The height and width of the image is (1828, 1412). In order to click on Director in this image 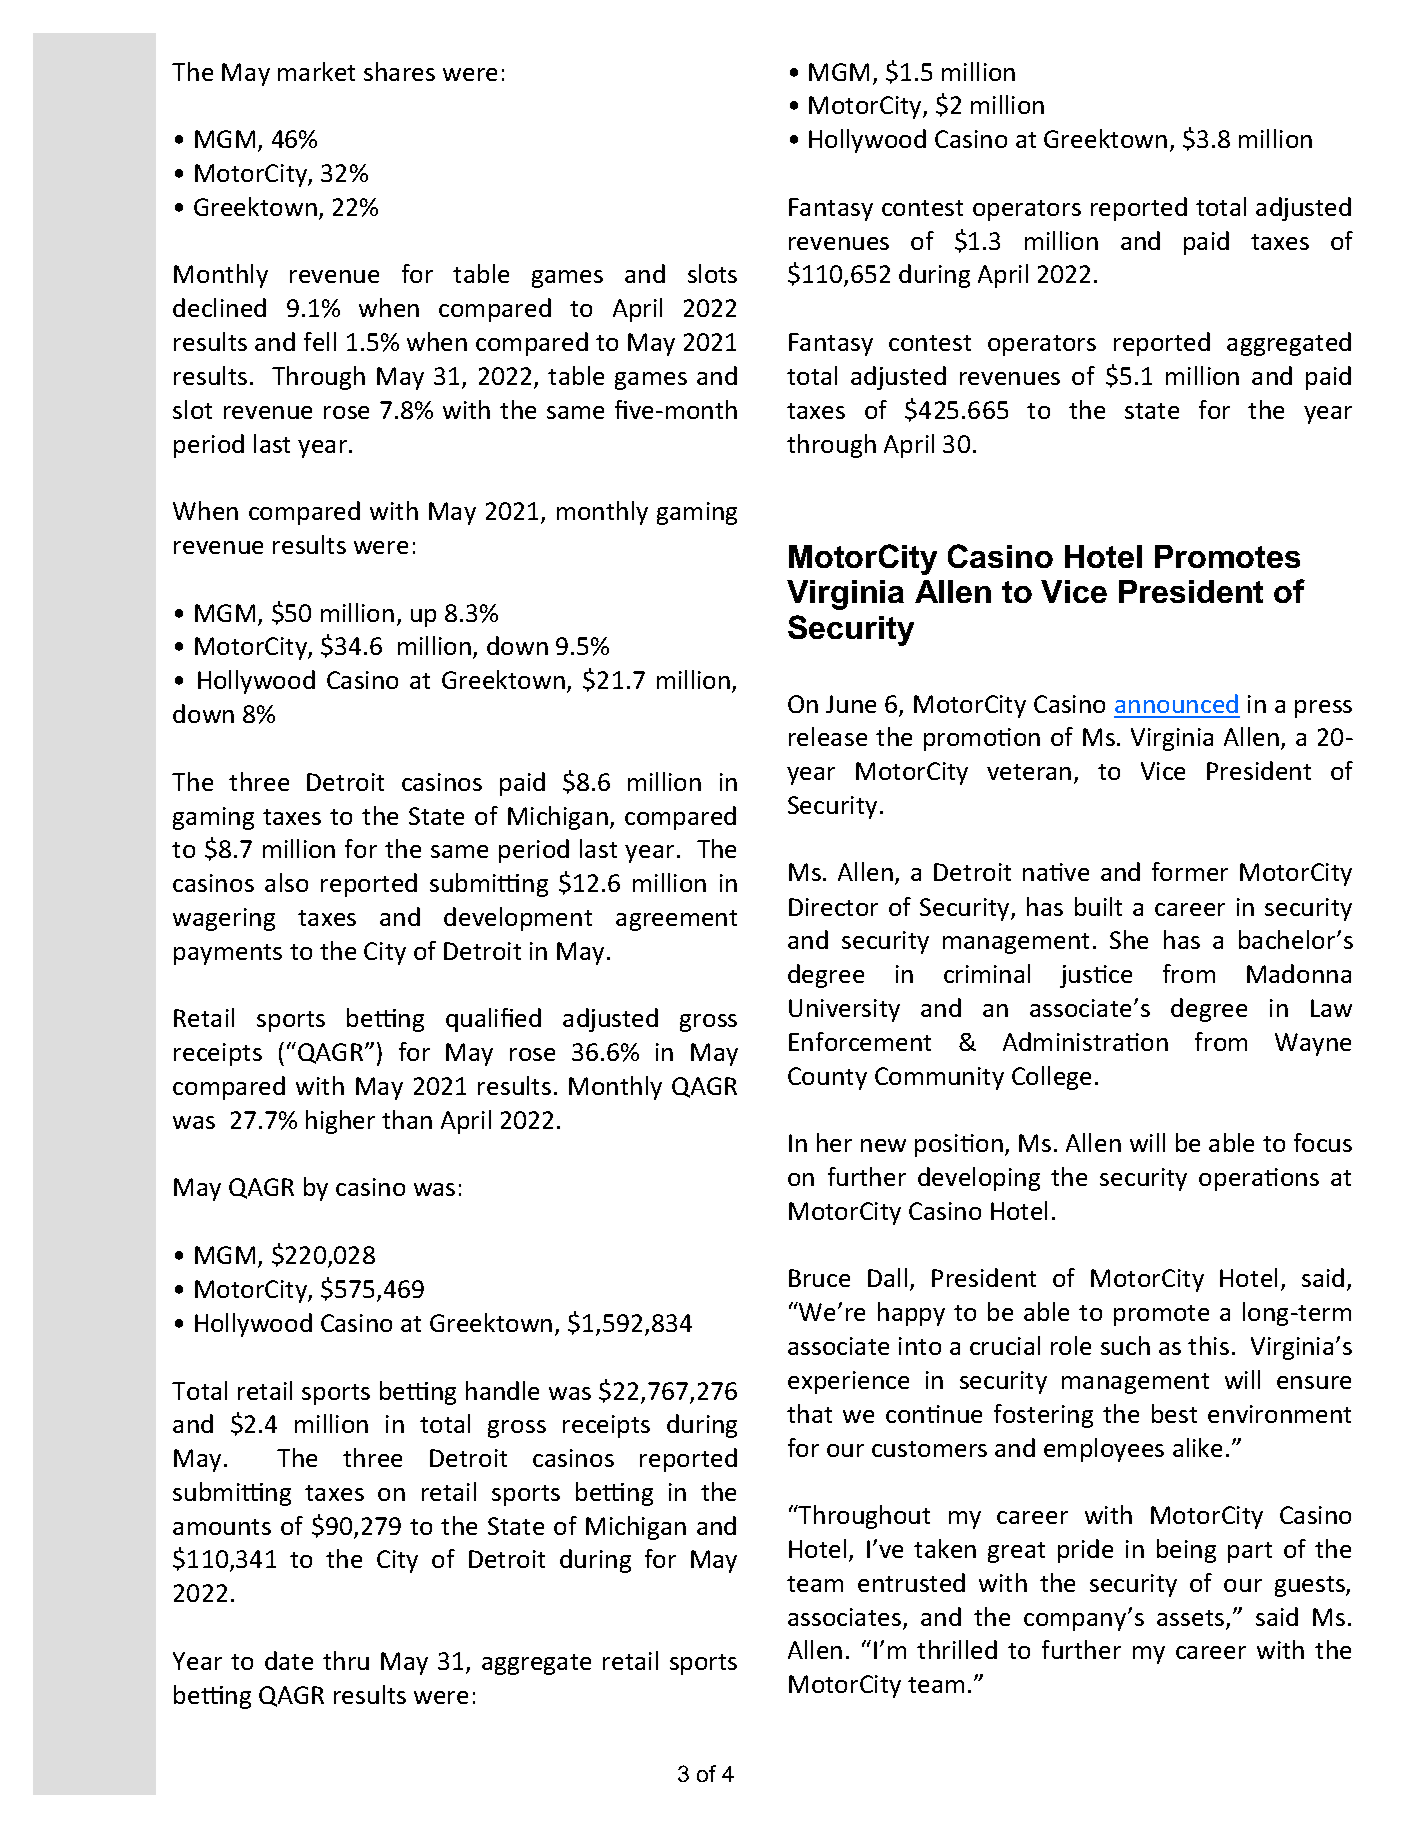, I will do `click(833, 907)`.
